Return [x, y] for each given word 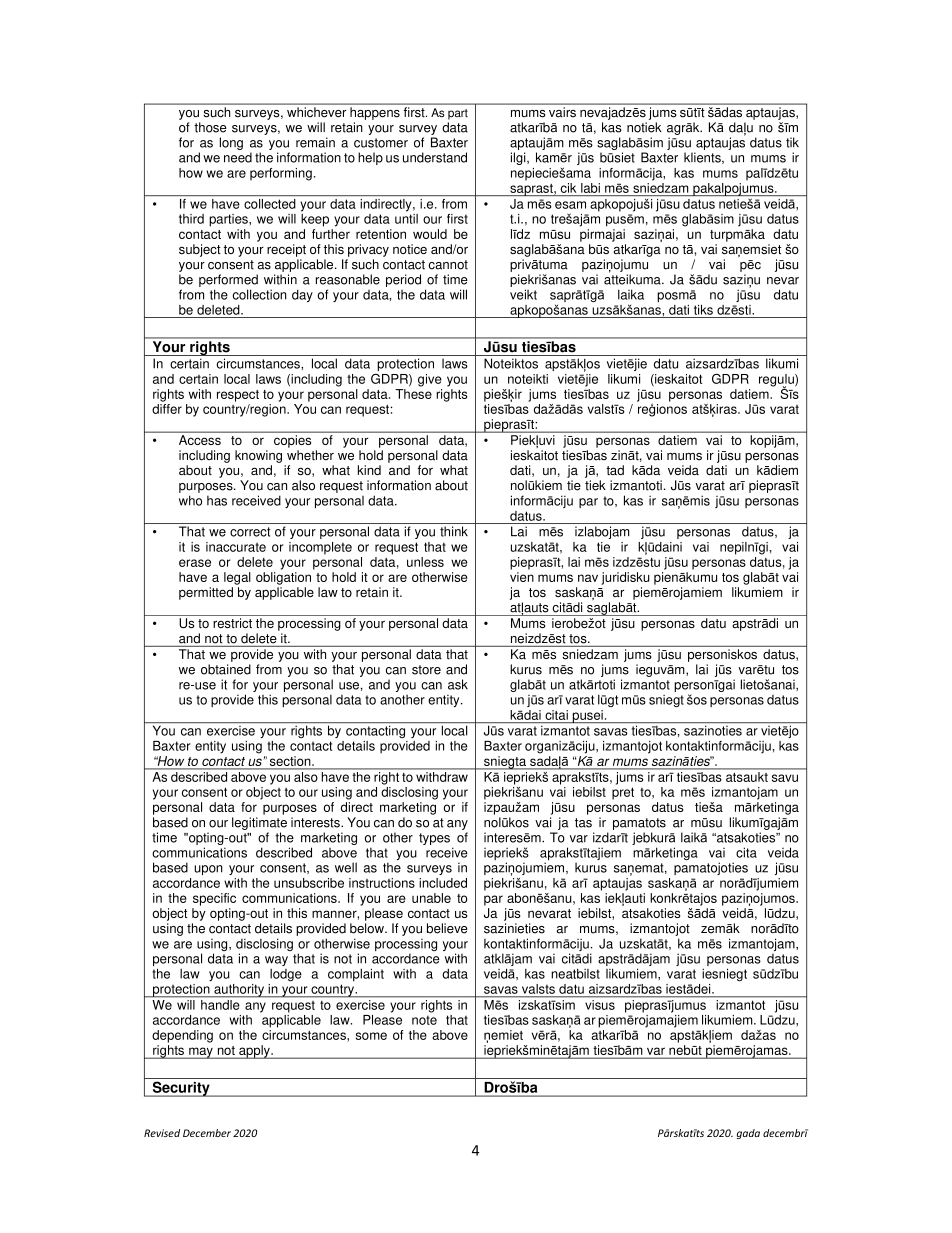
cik [568, 188]
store [426, 670]
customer [381, 143]
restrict [232, 623]
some [371, 1036]
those [210, 127]
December [207, 1133]
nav [588, 578]
